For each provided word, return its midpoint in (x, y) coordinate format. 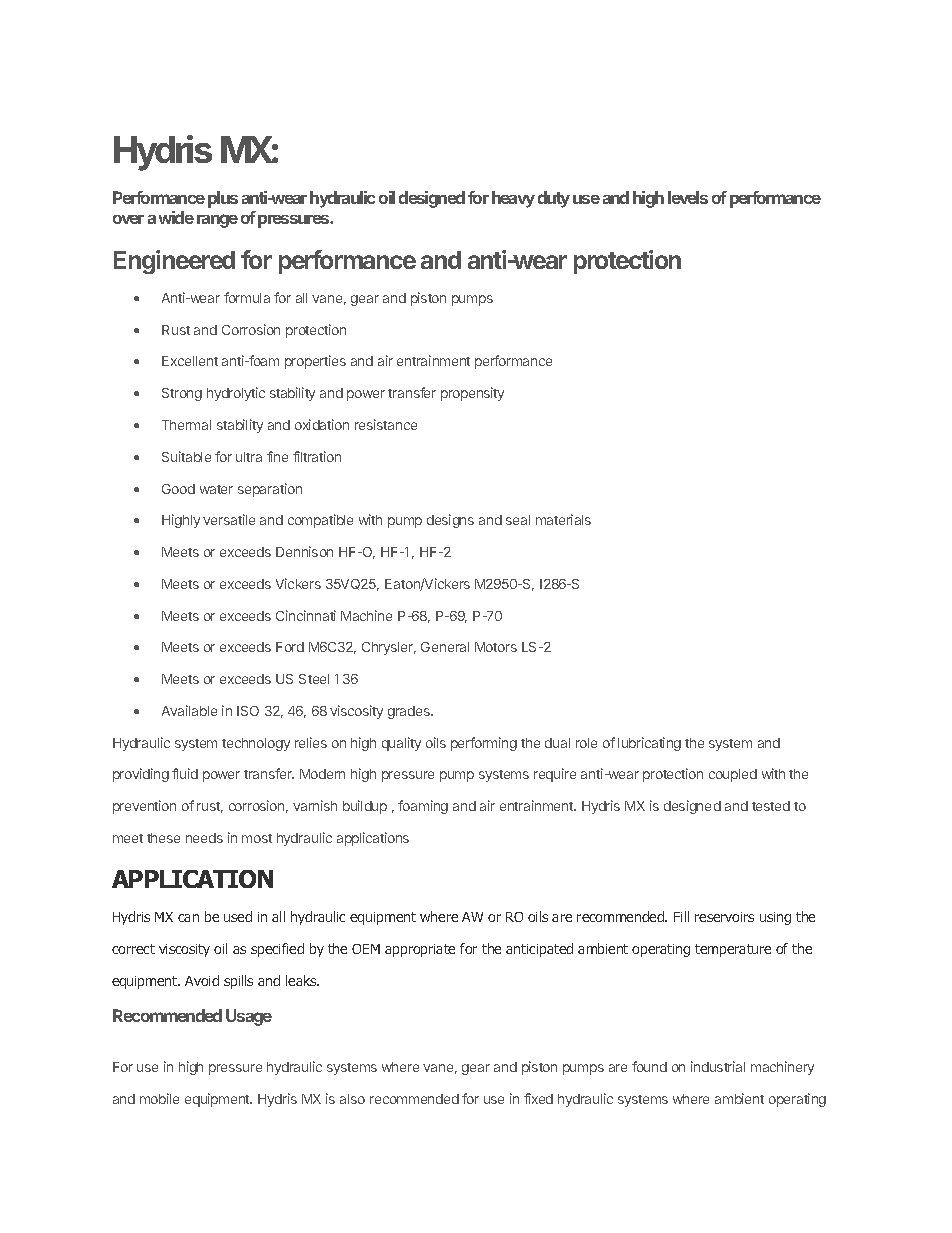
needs (204, 838)
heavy (513, 199)
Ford (290, 647)
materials (563, 519)
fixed (538, 1098)
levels (688, 197)
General (445, 647)
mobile (159, 1098)
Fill (681, 916)
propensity (472, 394)
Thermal (186, 425)
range (217, 221)
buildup (365, 807)
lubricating (649, 744)
